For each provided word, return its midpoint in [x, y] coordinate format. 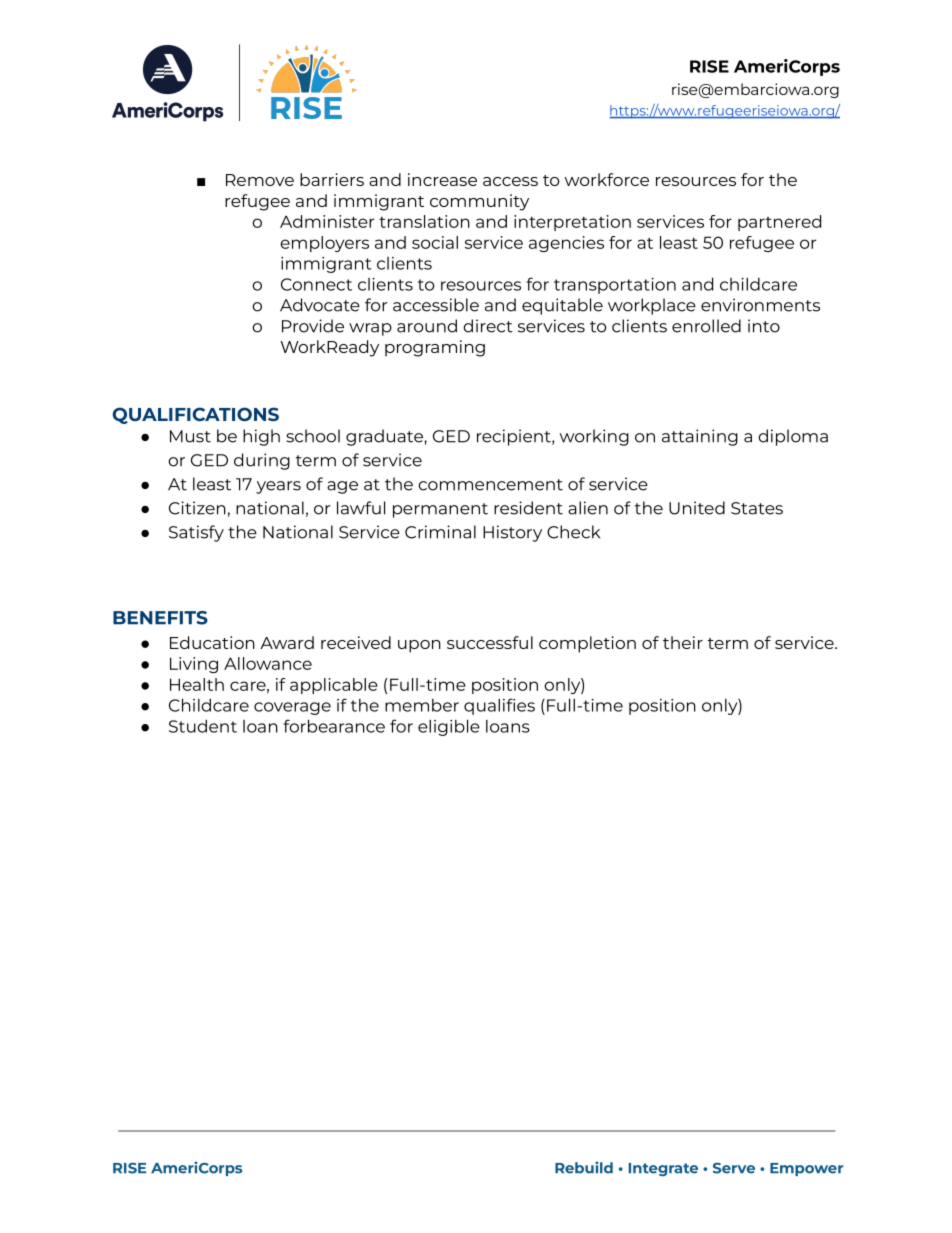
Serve [734, 1168]
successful [490, 642]
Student [203, 726]
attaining [700, 437]
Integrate [663, 1169]
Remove [260, 180]
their [683, 642]
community [479, 202]
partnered [779, 223]
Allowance [268, 663]
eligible [449, 727]
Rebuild [584, 1167]
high [261, 437]
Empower [806, 1169]
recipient [515, 437]
